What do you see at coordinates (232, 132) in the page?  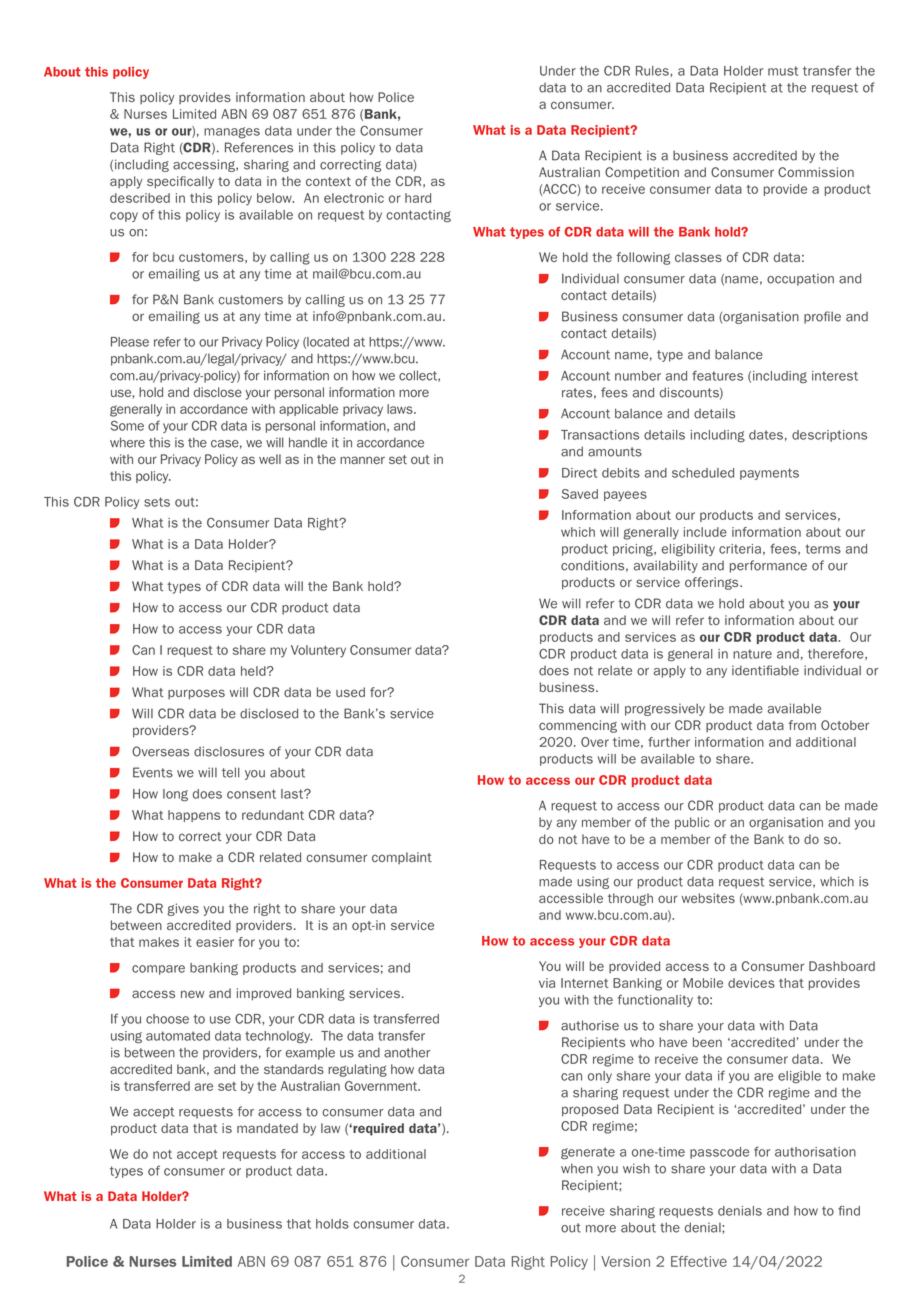 I see `manages` at bounding box center [232, 132].
